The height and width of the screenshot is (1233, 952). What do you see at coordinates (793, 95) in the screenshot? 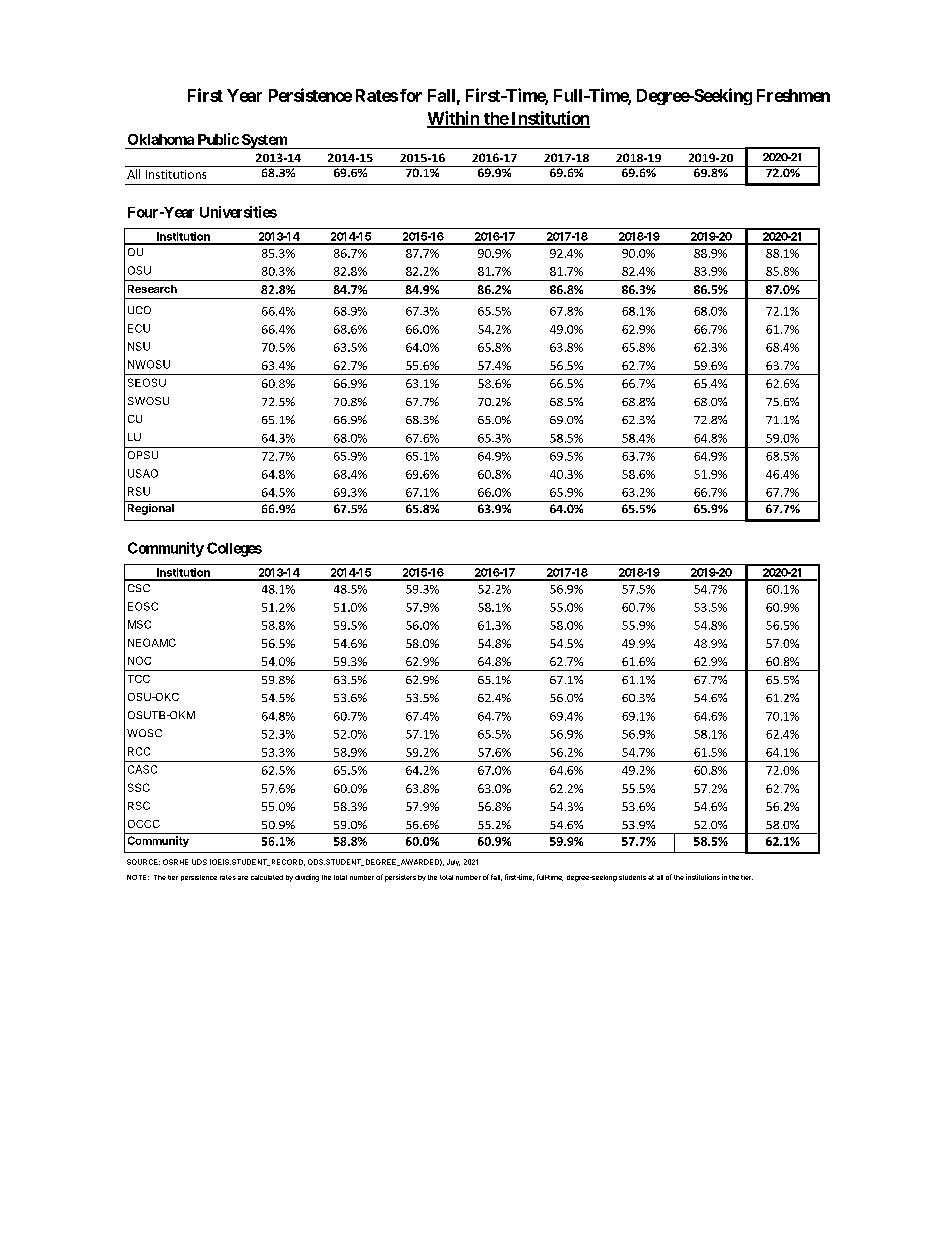
I see `Freshmen` at bounding box center [793, 95].
